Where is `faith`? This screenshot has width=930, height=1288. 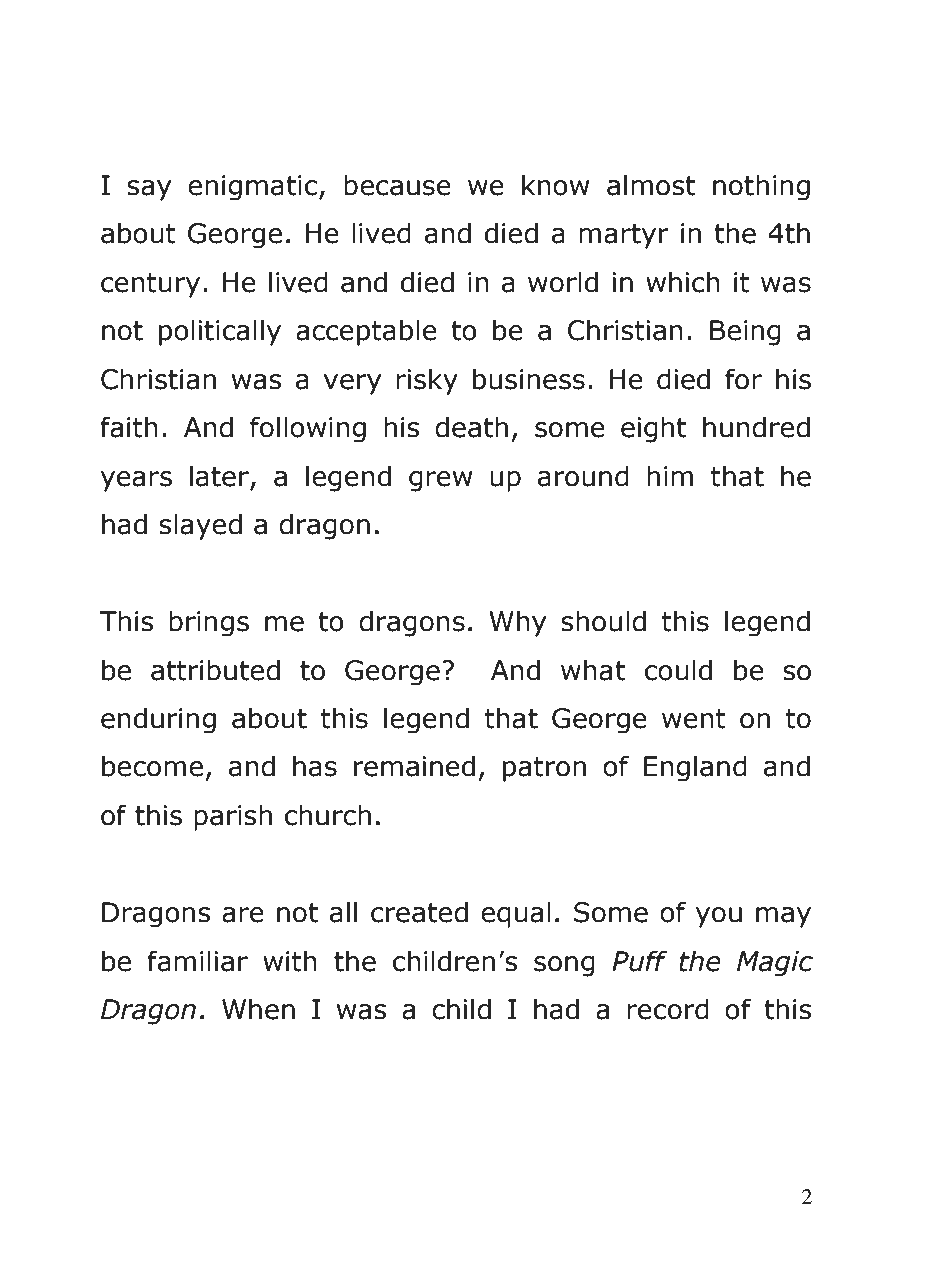
faith is located at coordinates (129, 427).
